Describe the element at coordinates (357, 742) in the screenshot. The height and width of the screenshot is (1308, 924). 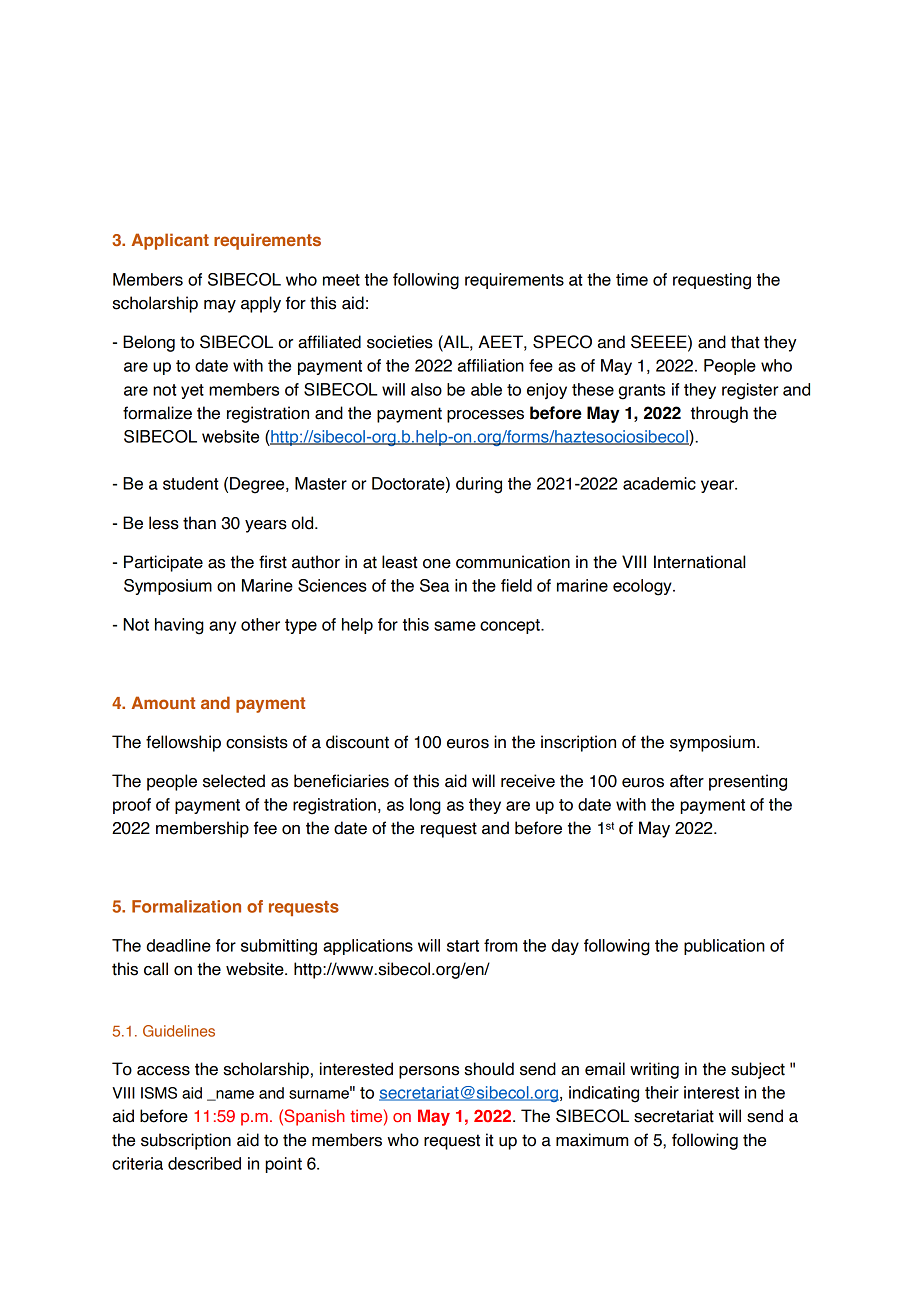
I see `discount` at that location.
